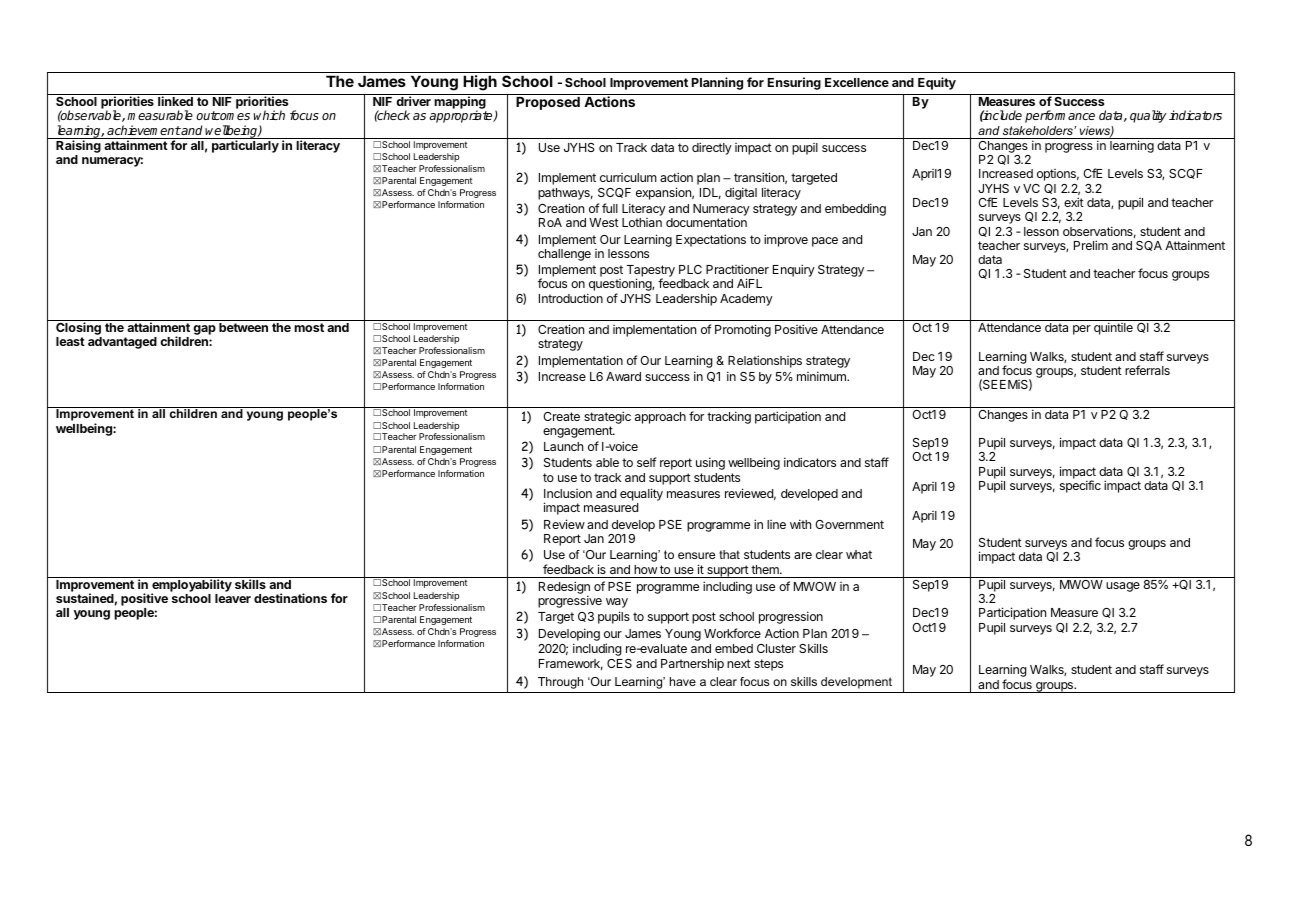 The height and width of the document is (924, 1308). I want to click on Equity, so click(937, 83).
